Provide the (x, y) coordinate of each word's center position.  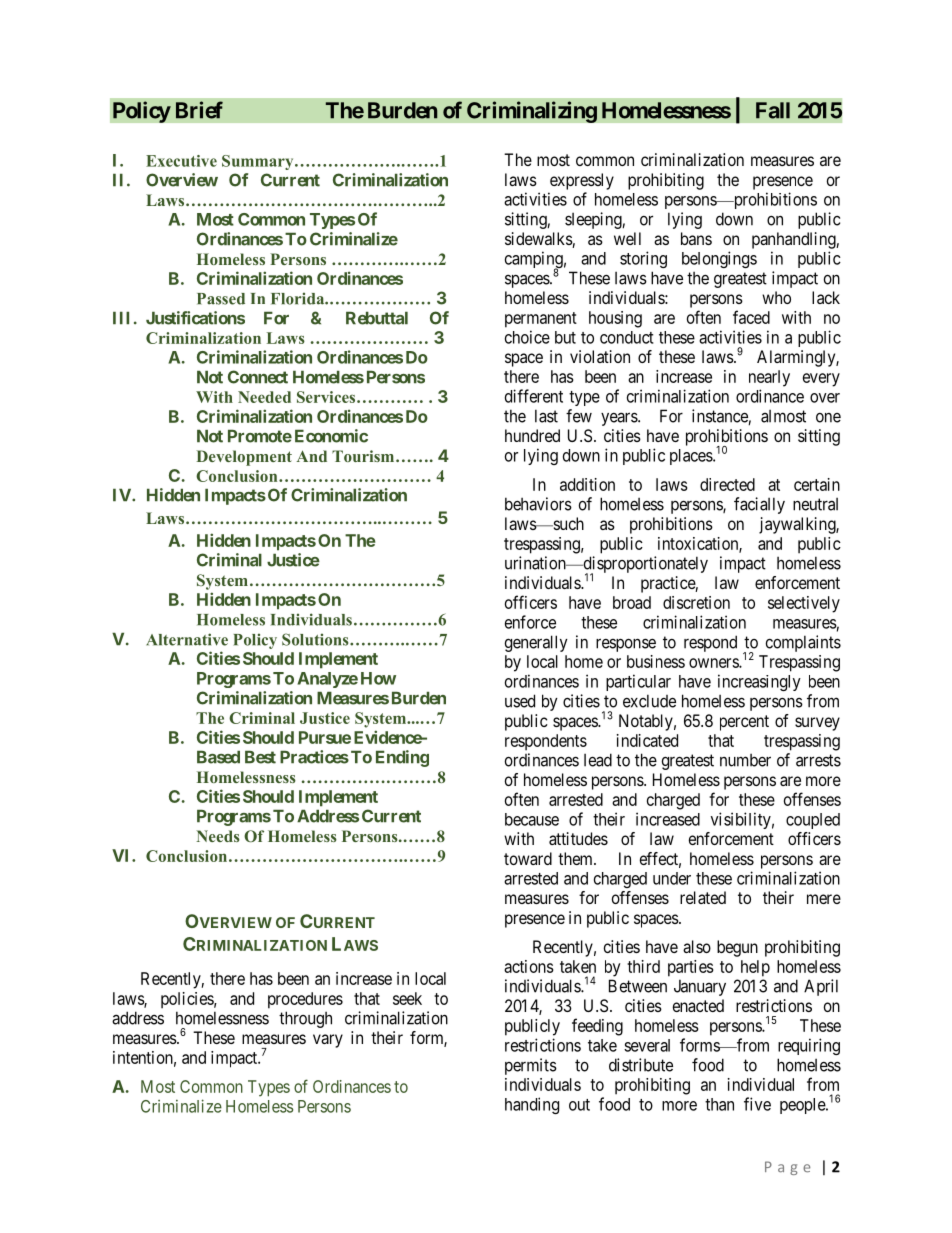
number (745, 760)
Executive (181, 161)
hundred (532, 435)
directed (727, 484)
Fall (773, 110)
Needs (218, 836)
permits (531, 1066)
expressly (582, 181)
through (305, 1019)
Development (244, 458)
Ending (402, 758)
